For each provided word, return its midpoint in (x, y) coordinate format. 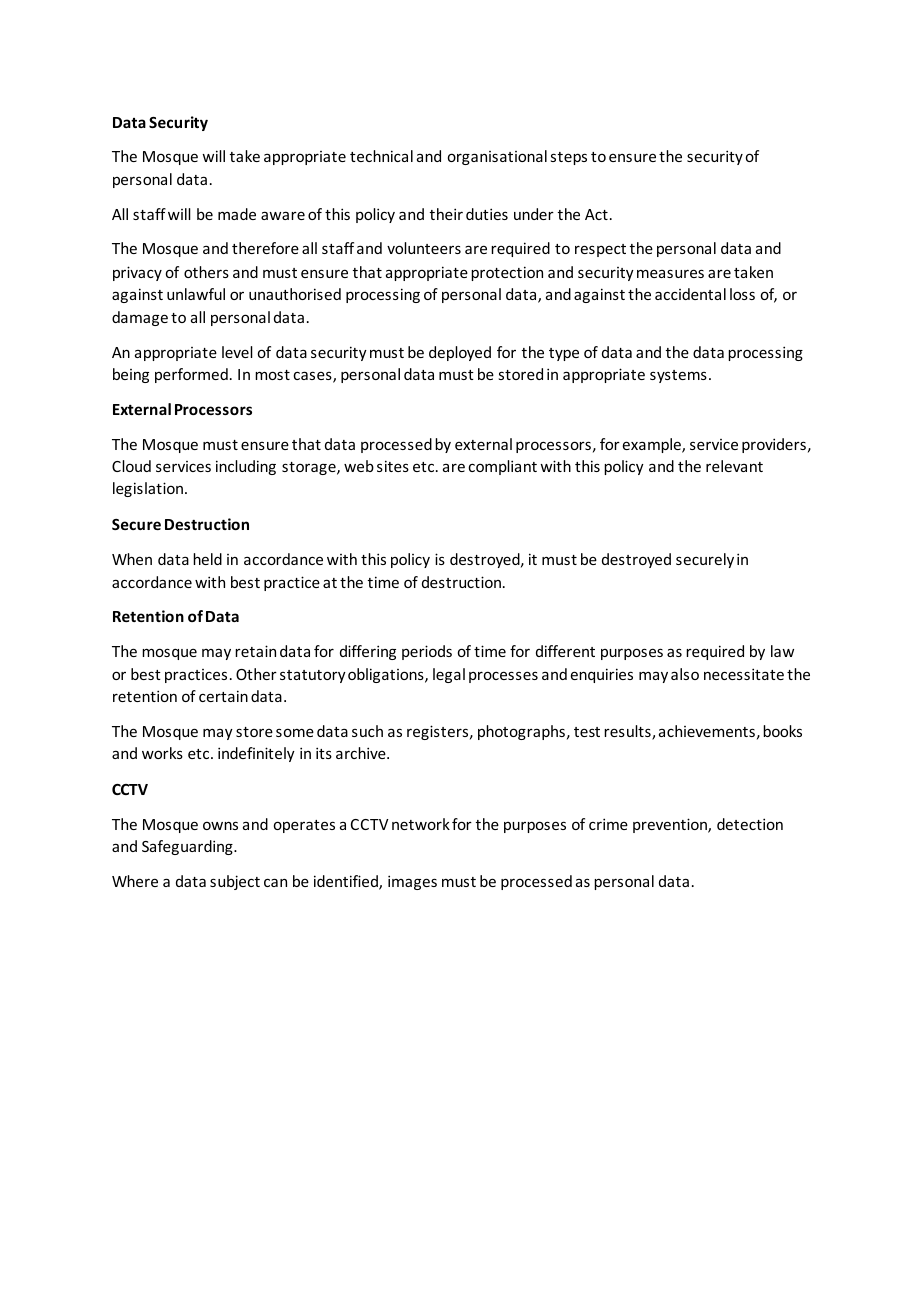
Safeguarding (188, 847)
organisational (497, 157)
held (207, 559)
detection (750, 824)
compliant (502, 467)
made (237, 214)
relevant (734, 466)
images (412, 882)
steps (568, 158)
